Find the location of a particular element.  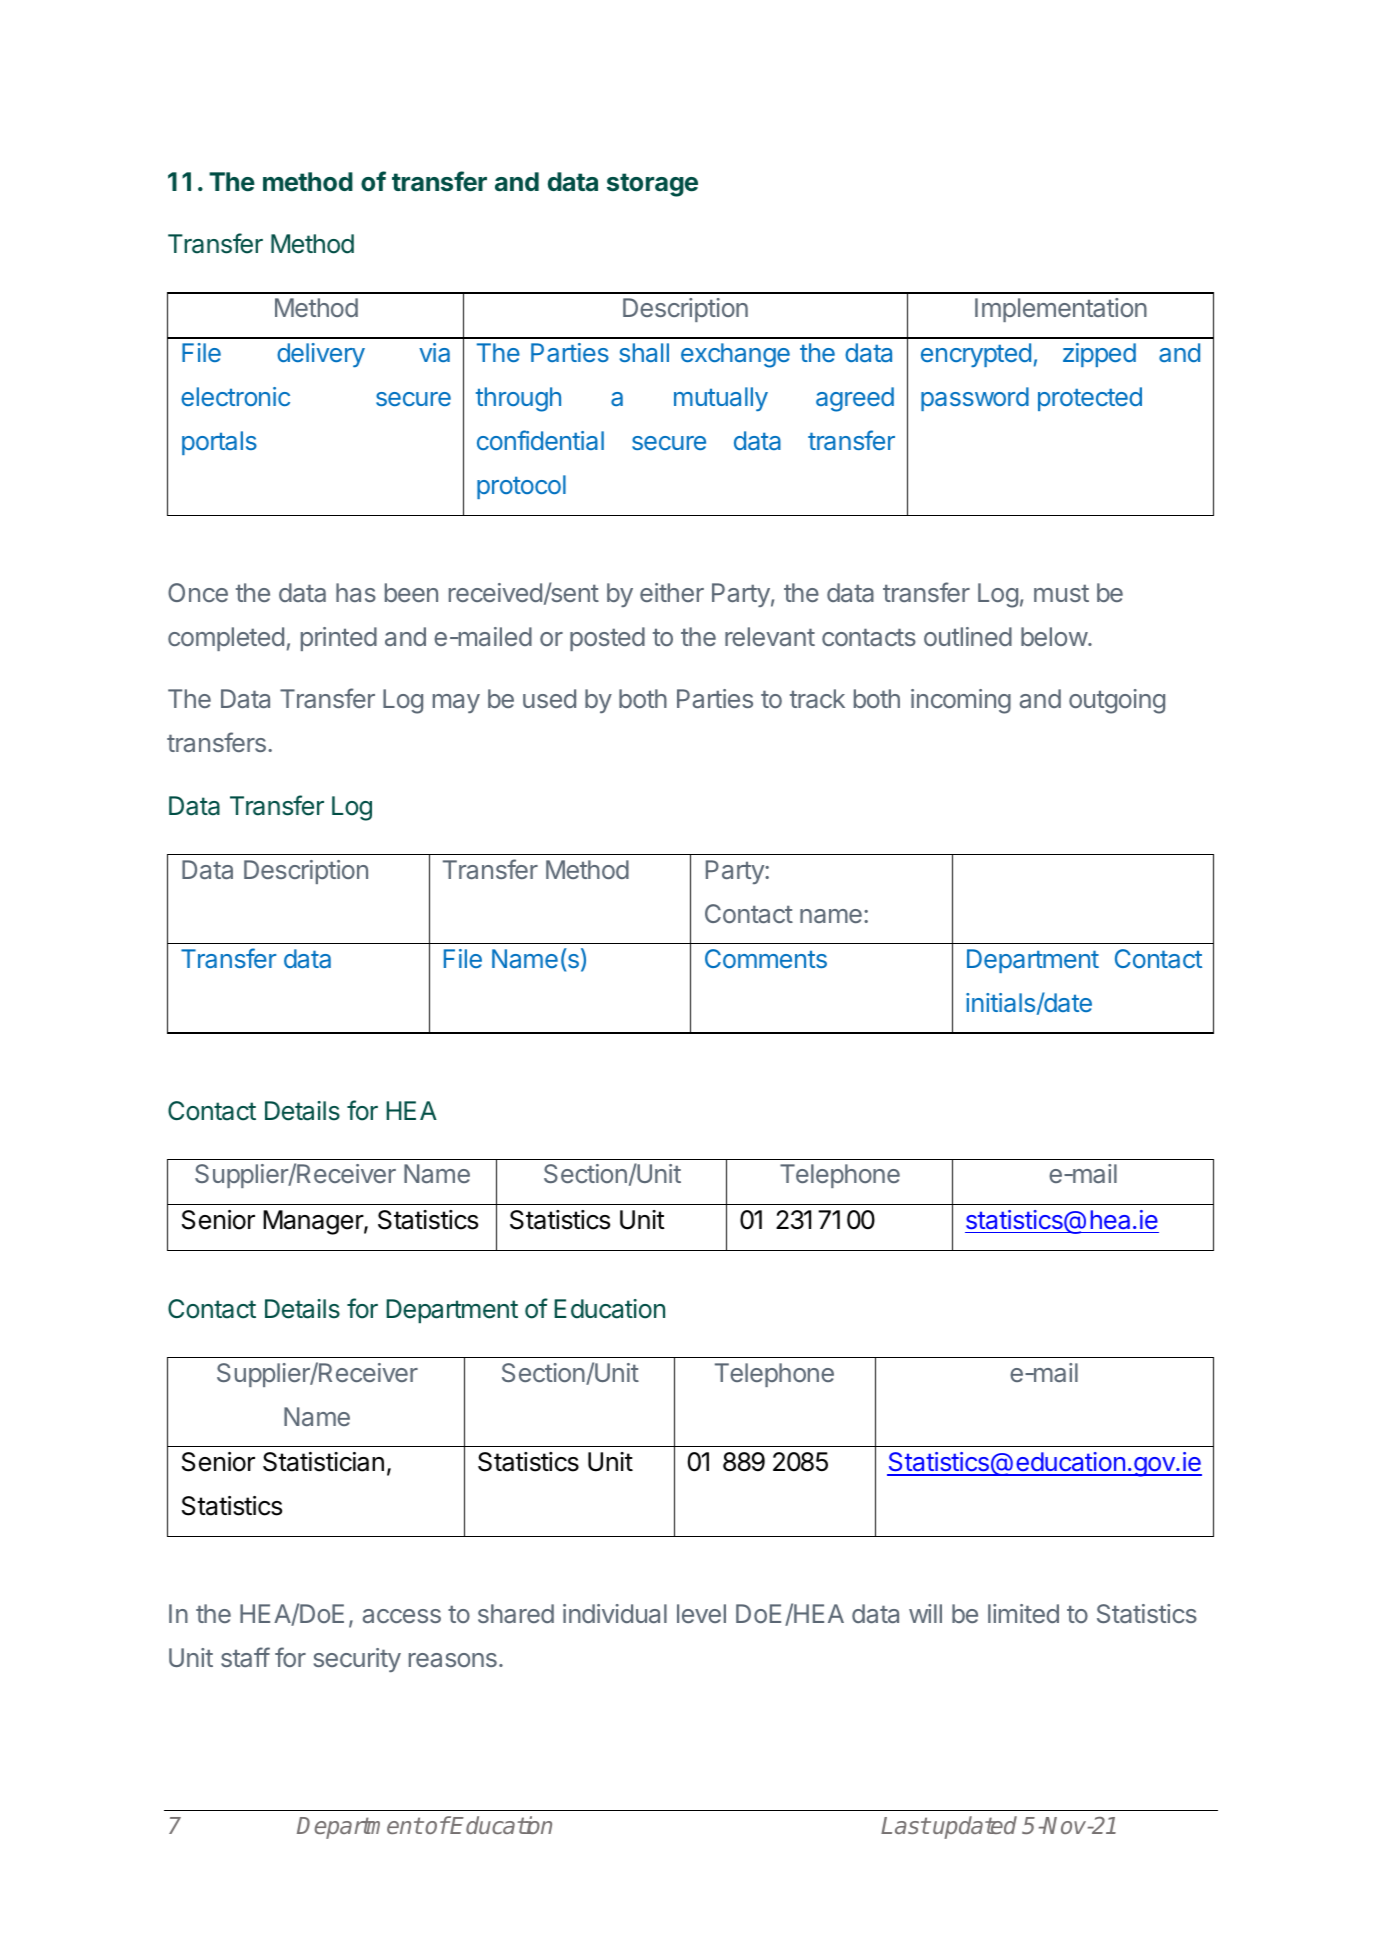

used is located at coordinates (549, 698).
